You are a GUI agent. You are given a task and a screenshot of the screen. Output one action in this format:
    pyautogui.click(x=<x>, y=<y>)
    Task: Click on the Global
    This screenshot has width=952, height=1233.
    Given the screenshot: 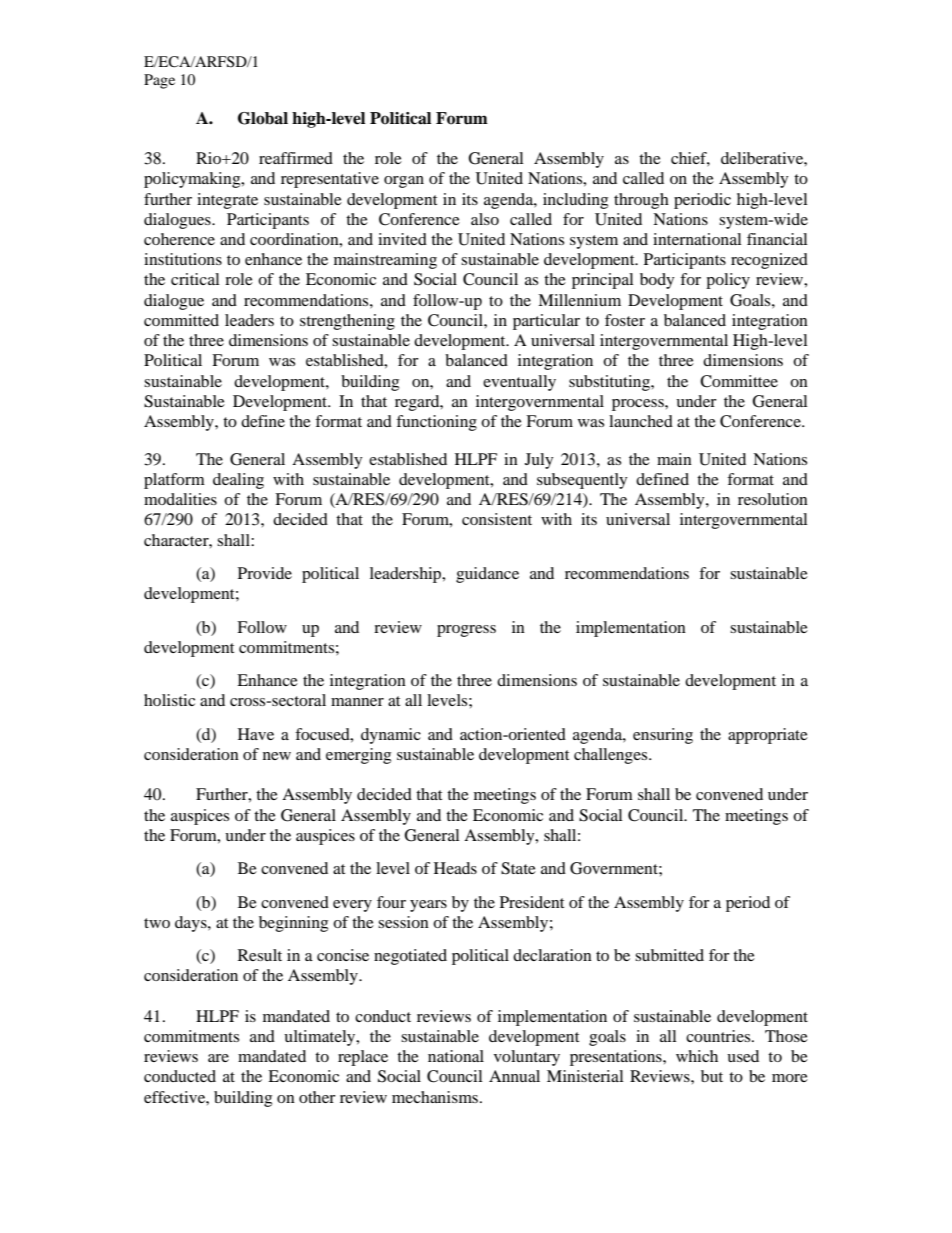 What is the action you would take?
    pyautogui.click(x=263, y=118)
